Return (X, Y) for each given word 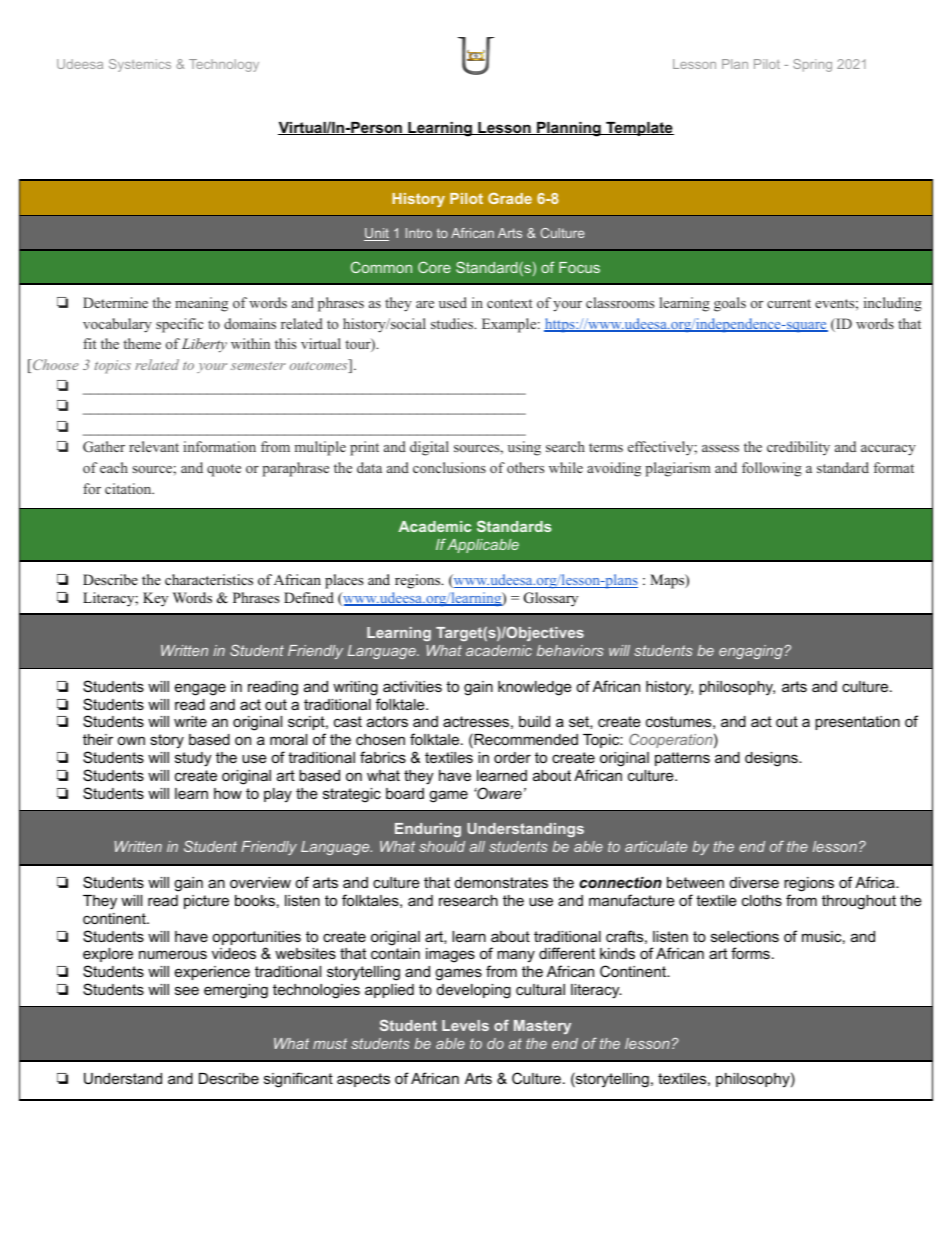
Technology (224, 65)
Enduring (428, 830)
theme (142, 343)
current (789, 303)
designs (772, 759)
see (187, 990)
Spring (812, 65)
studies (453, 323)
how (228, 793)
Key (155, 599)
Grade (510, 198)
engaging (752, 652)
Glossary (551, 599)
